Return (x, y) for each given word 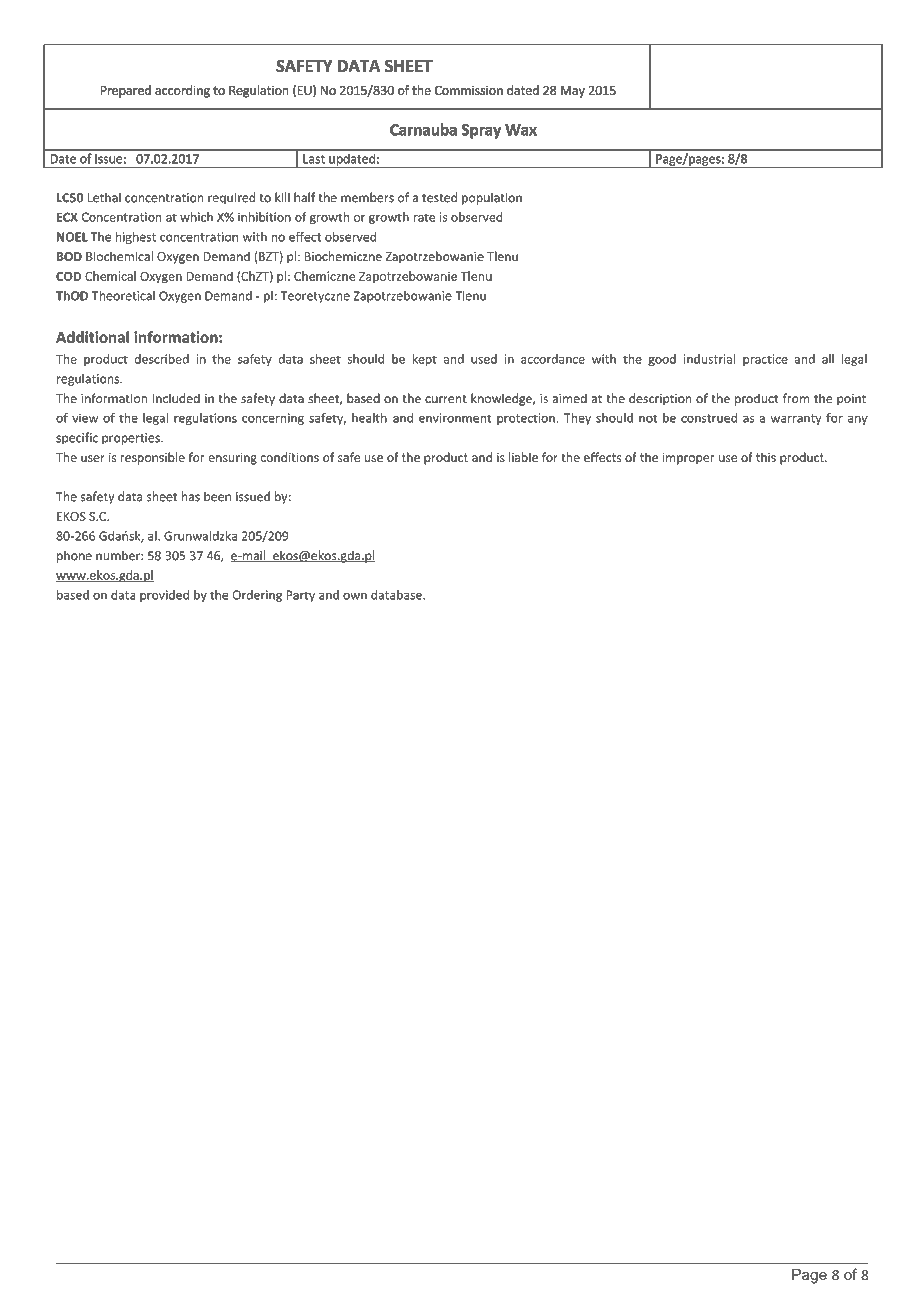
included (176, 398)
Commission (469, 90)
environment (455, 418)
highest (136, 238)
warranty (796, 419)
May (573, 92)
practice (765, 360)
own (355, 596)
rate (424, 217)
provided (164, 596)
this (766, 457)
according (182, 91)
